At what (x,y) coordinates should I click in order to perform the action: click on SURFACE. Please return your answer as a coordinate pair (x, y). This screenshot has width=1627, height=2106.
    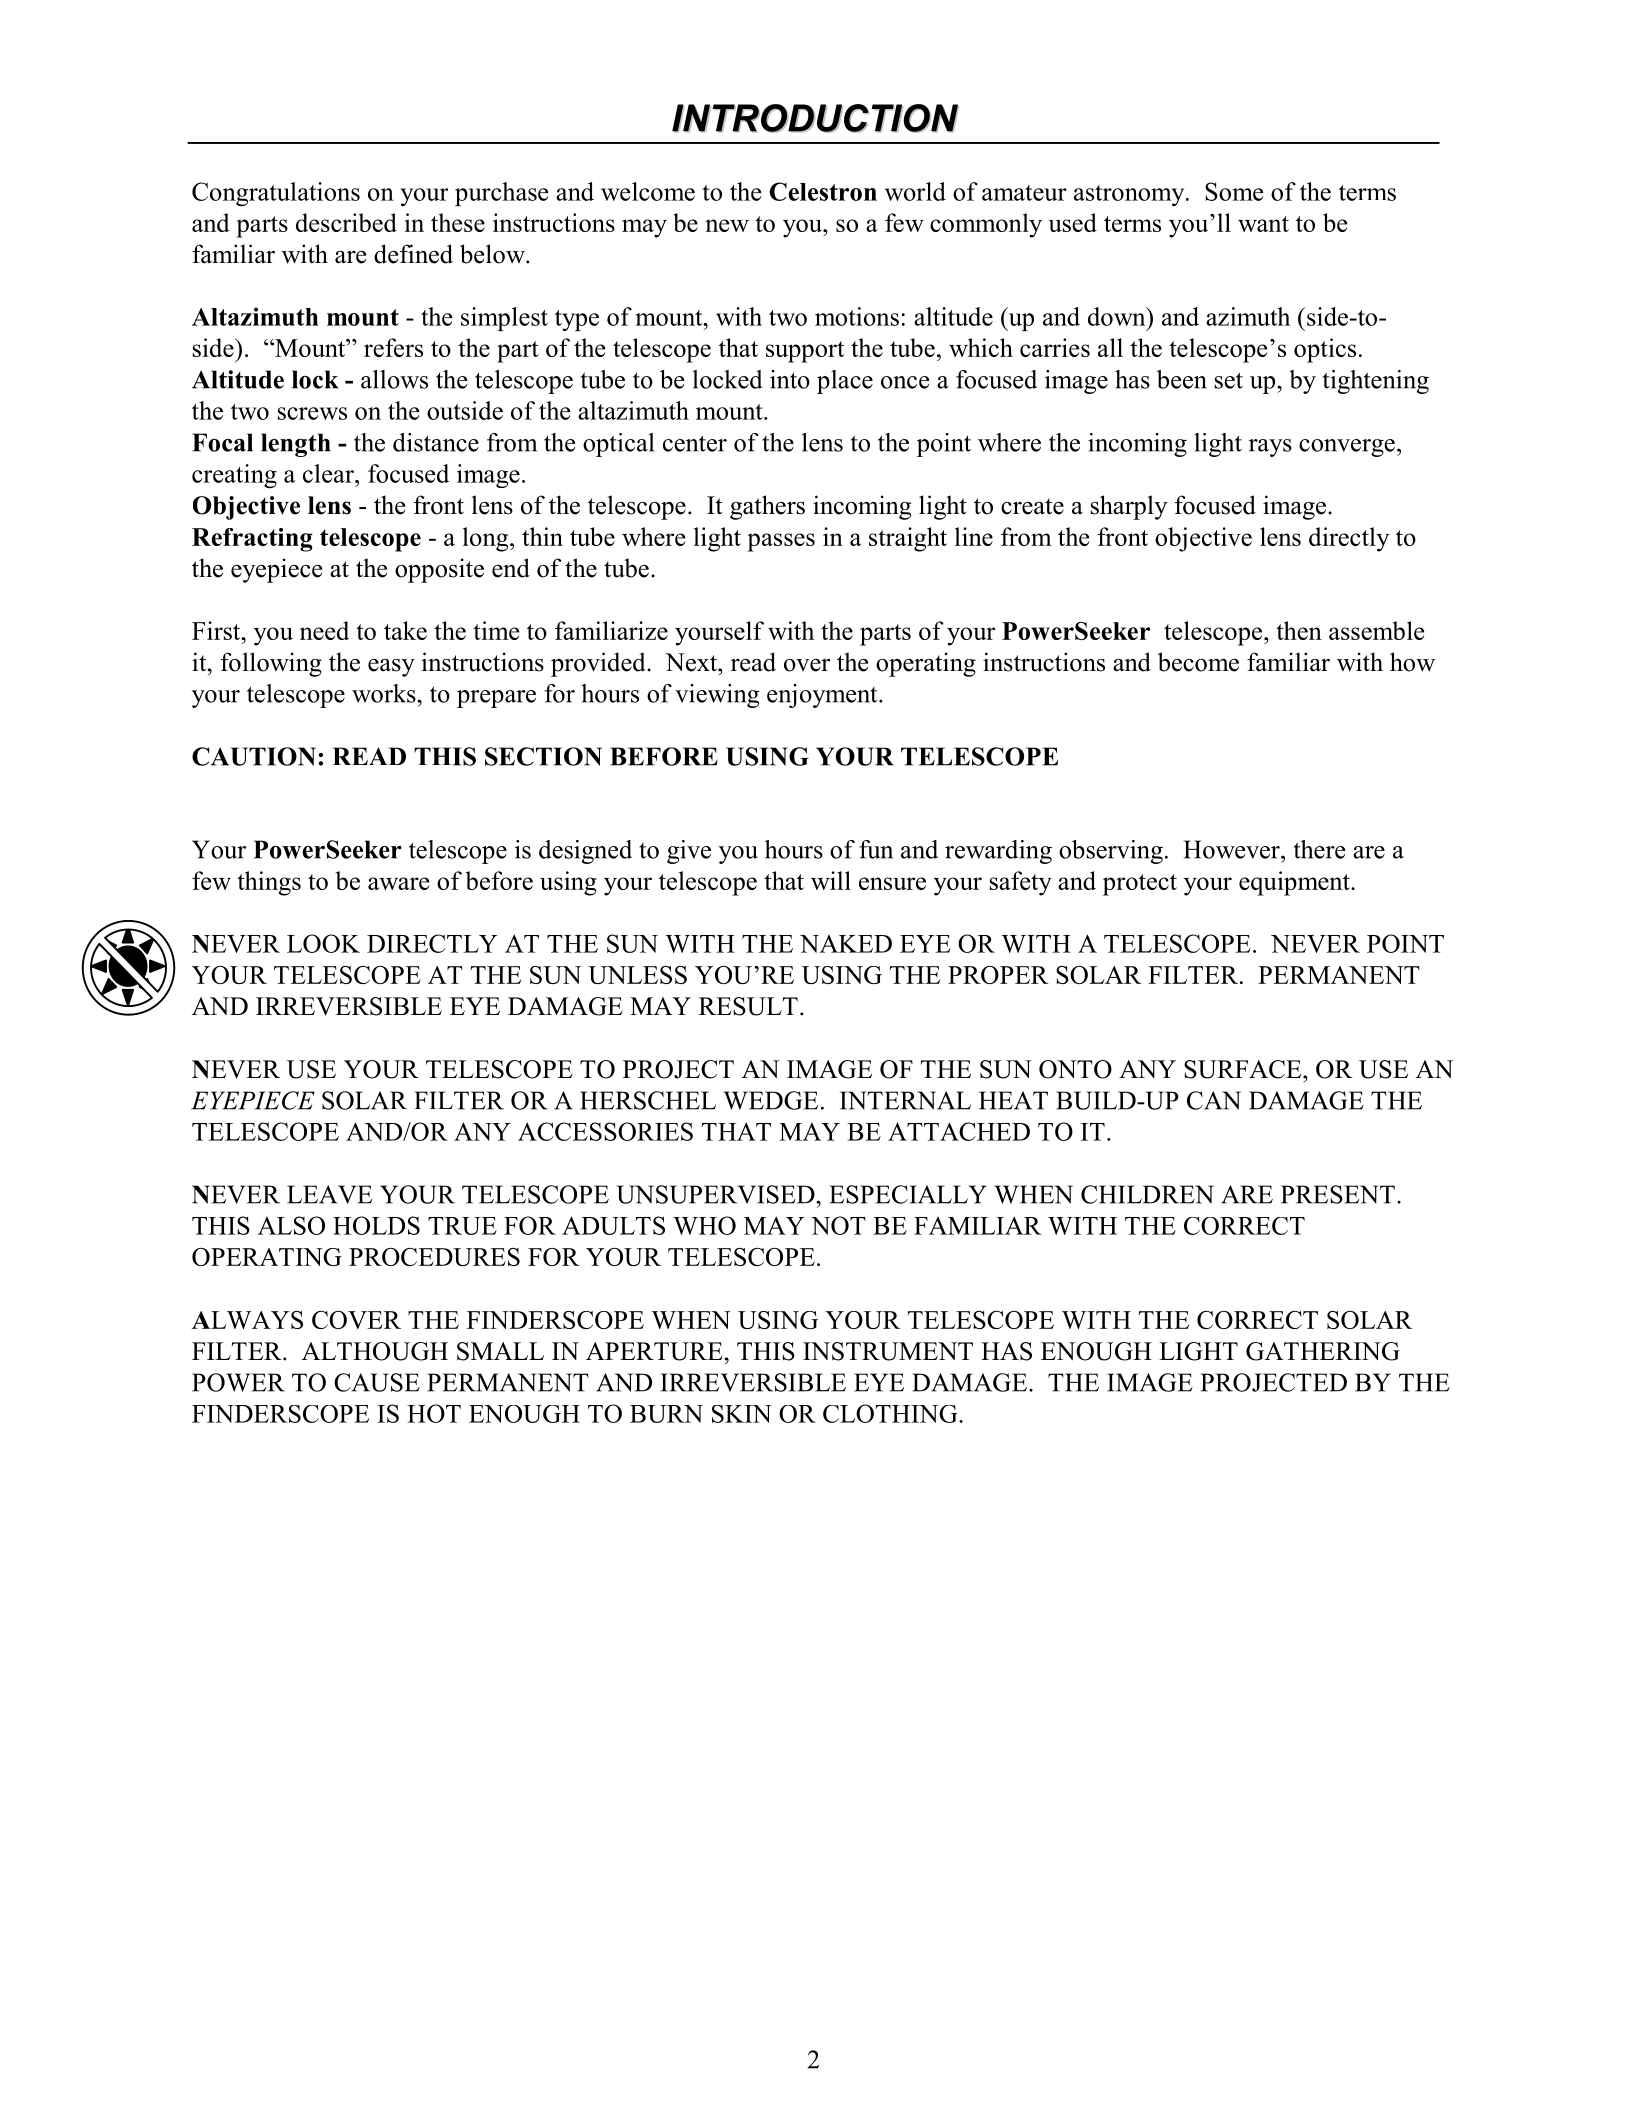
    Looking at the image, I should click on (1244, 1069).
